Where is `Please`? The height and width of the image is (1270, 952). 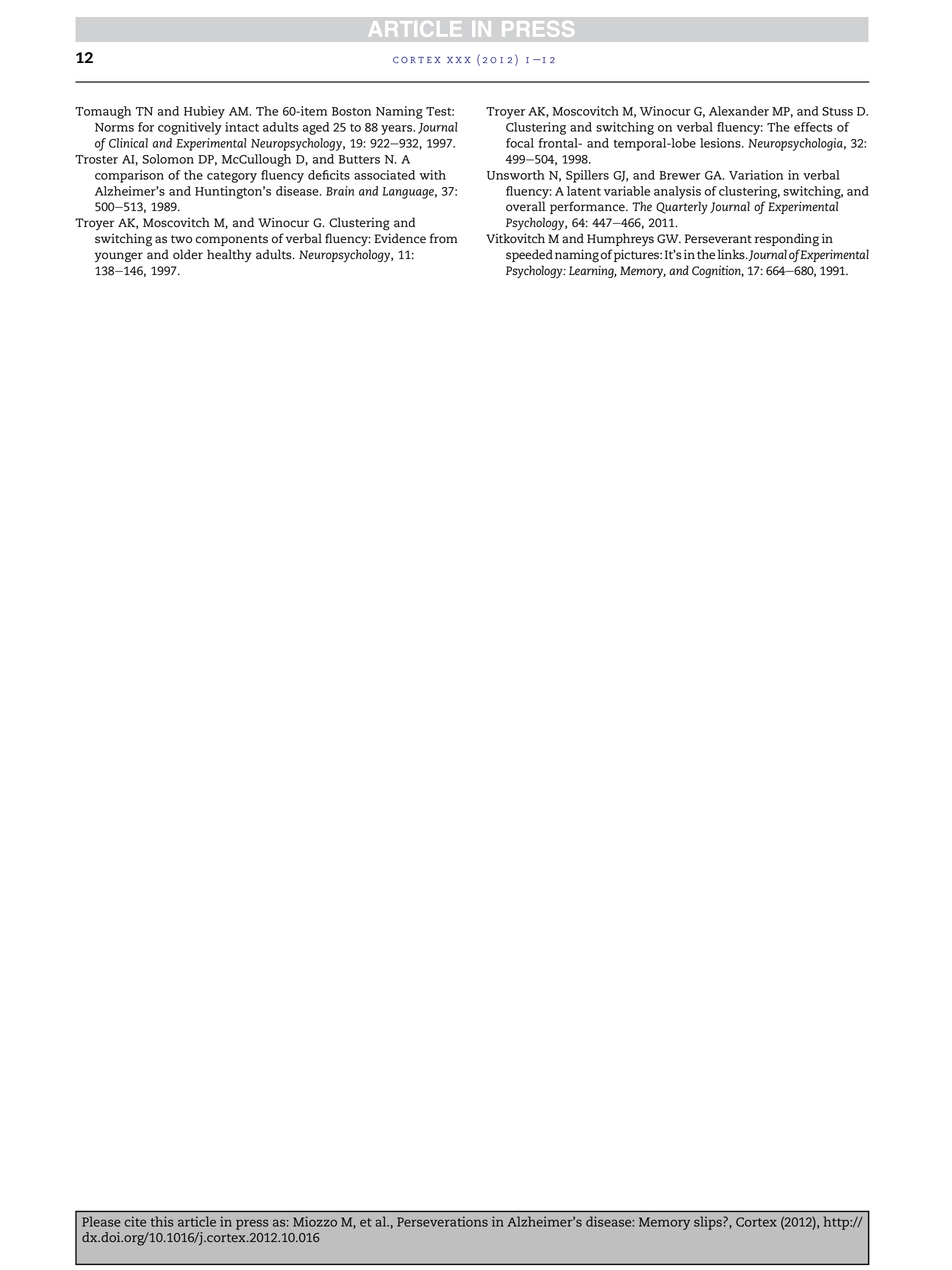
Please is located at coordinates (101, 1221).
